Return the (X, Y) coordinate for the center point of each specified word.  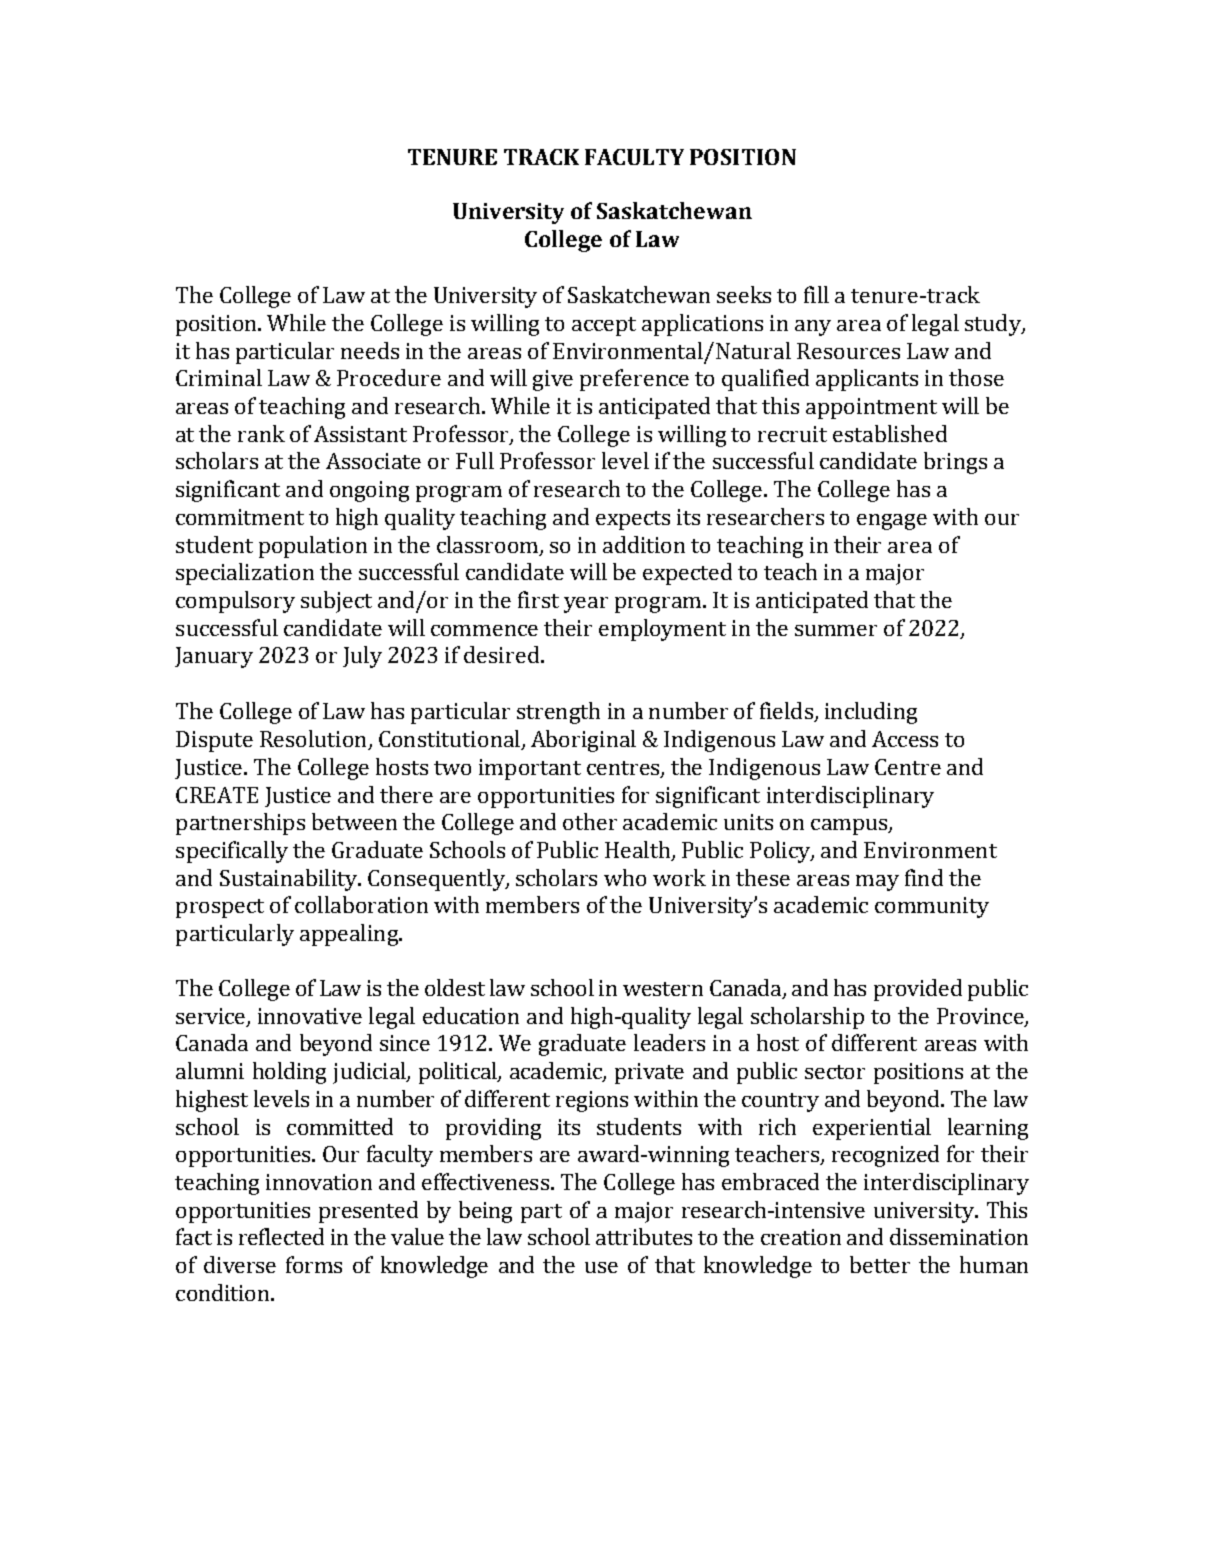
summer (836, 630)
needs (370, 350)
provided (918, 990)
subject (336, 602)
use (601, 1267)
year (586, 605)
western (663, 989)
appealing (350, 935)
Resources (848, 351)
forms (314, 1264)
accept (604, 326)
